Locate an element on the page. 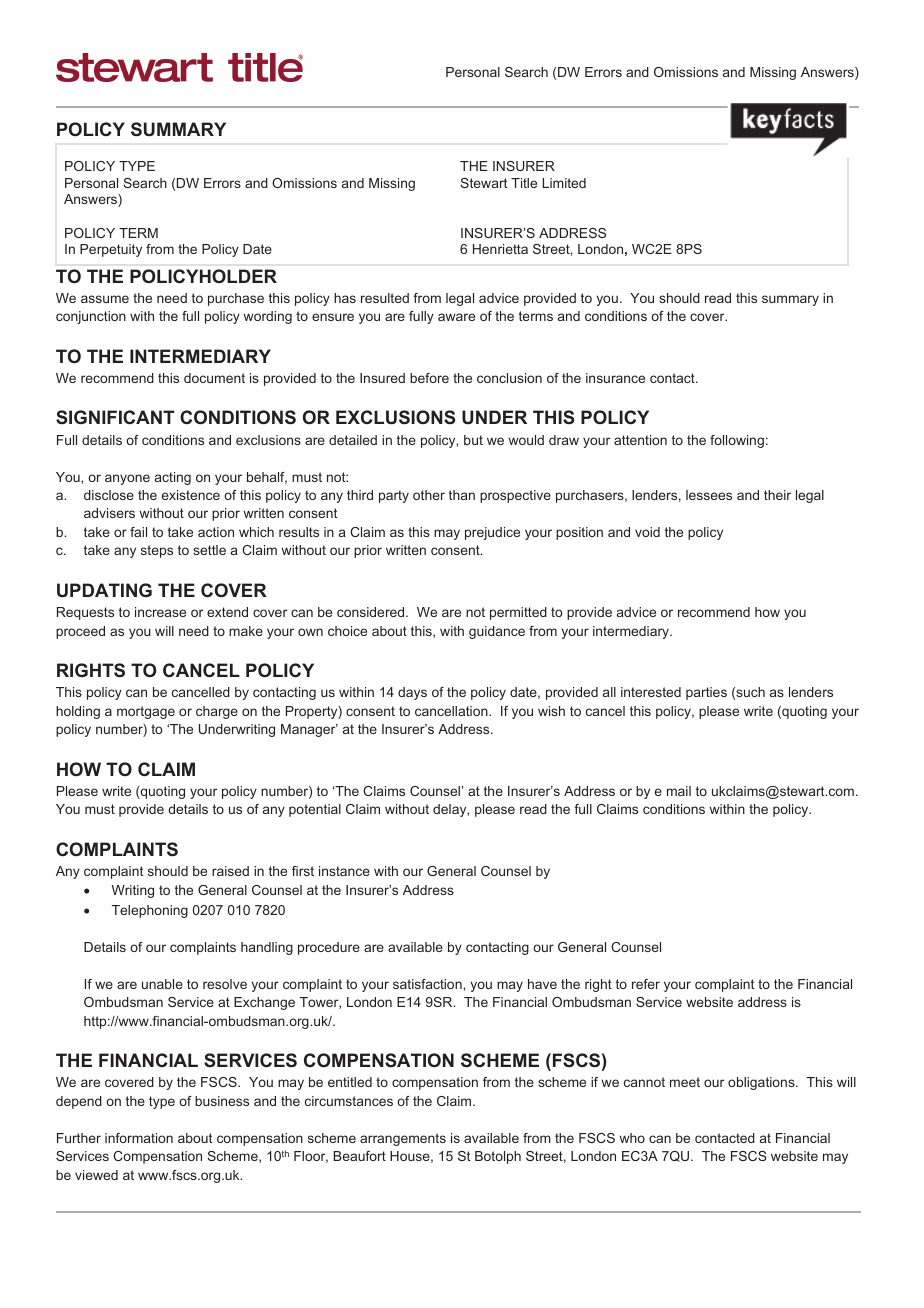  information is located at coordinates (139, 1138).
